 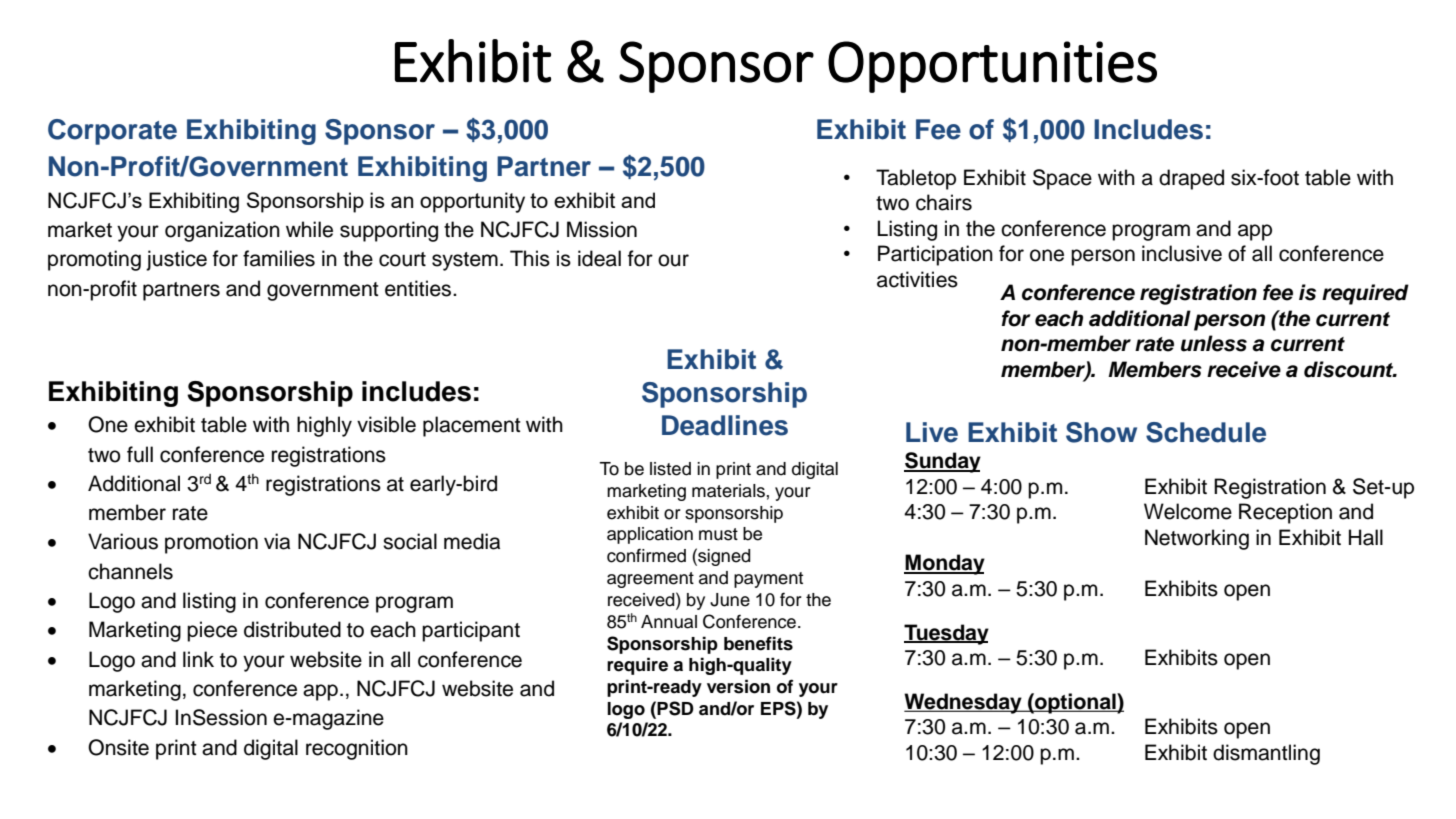 I want to click on draped, so click(x=1191, y=179).
